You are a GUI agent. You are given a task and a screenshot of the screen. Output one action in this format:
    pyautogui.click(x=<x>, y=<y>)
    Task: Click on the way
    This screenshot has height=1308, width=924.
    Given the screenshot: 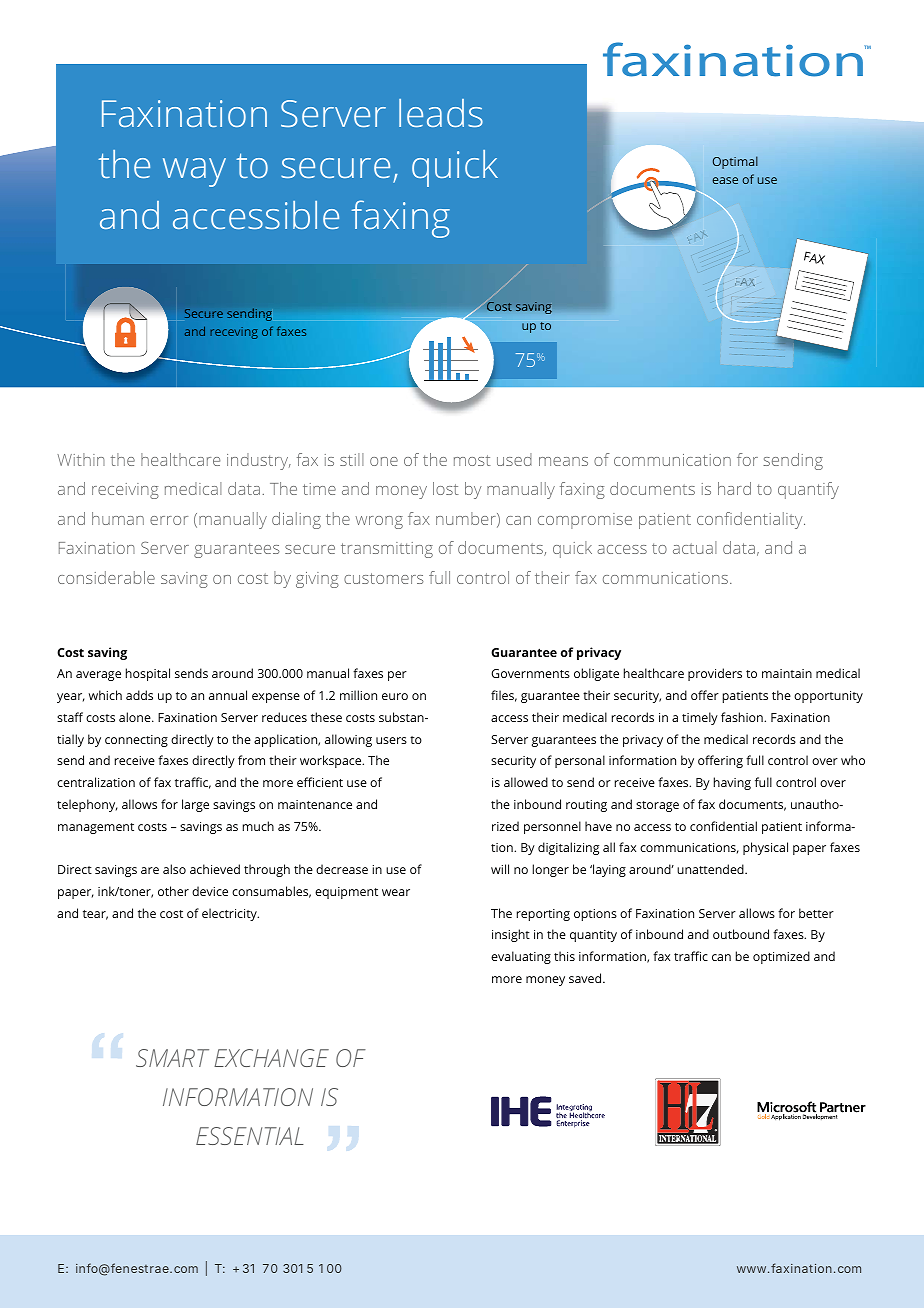 What is the action you would take?
    pyautogui.click(x=194, y=172)
